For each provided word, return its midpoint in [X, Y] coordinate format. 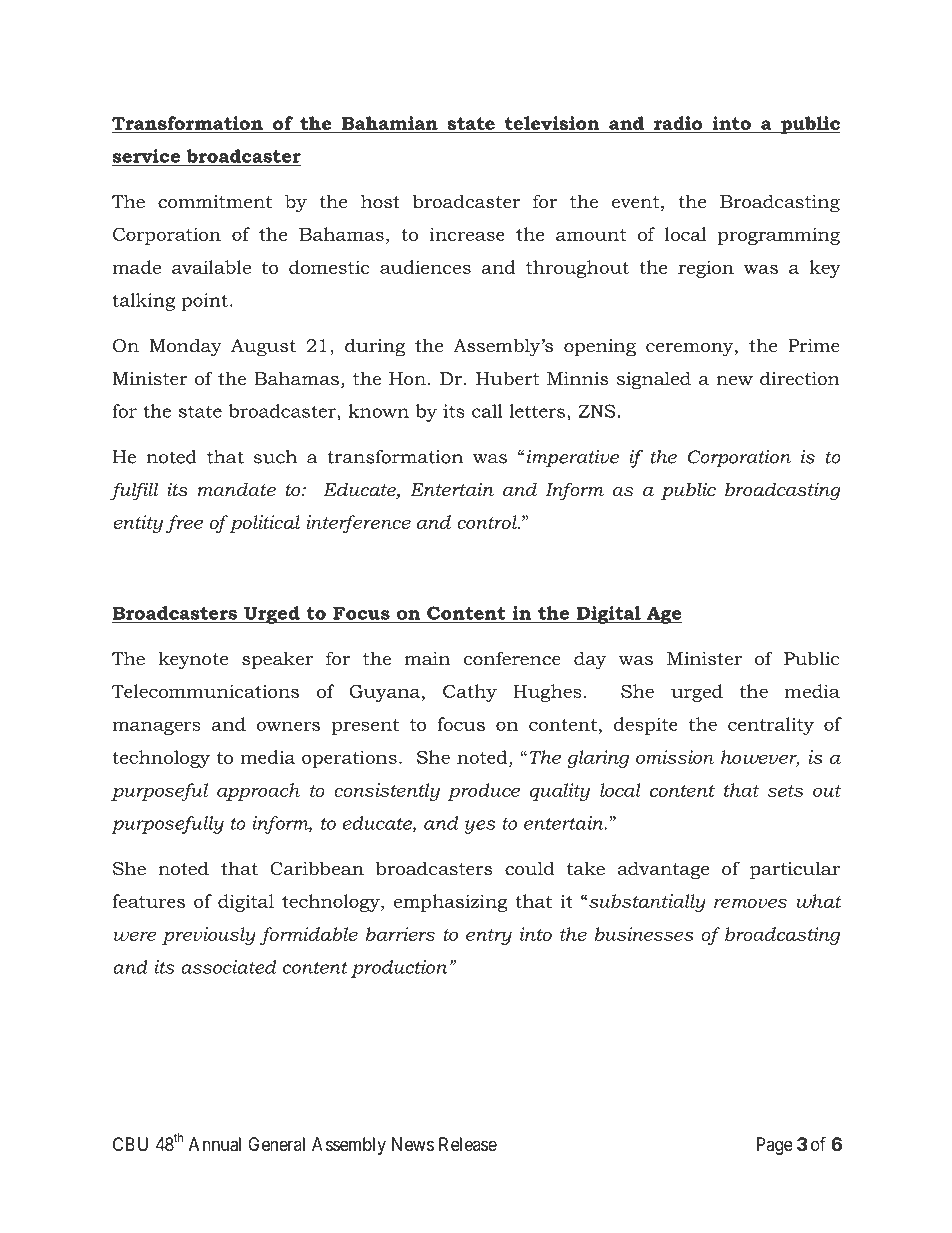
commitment [215, 202]
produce [483, 792]
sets [785, 791]
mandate [237, 489]
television [552, 123]
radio [678, 123]
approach [258, 792]
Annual [215, 1144]
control [488, 522]
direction [800, 378]
